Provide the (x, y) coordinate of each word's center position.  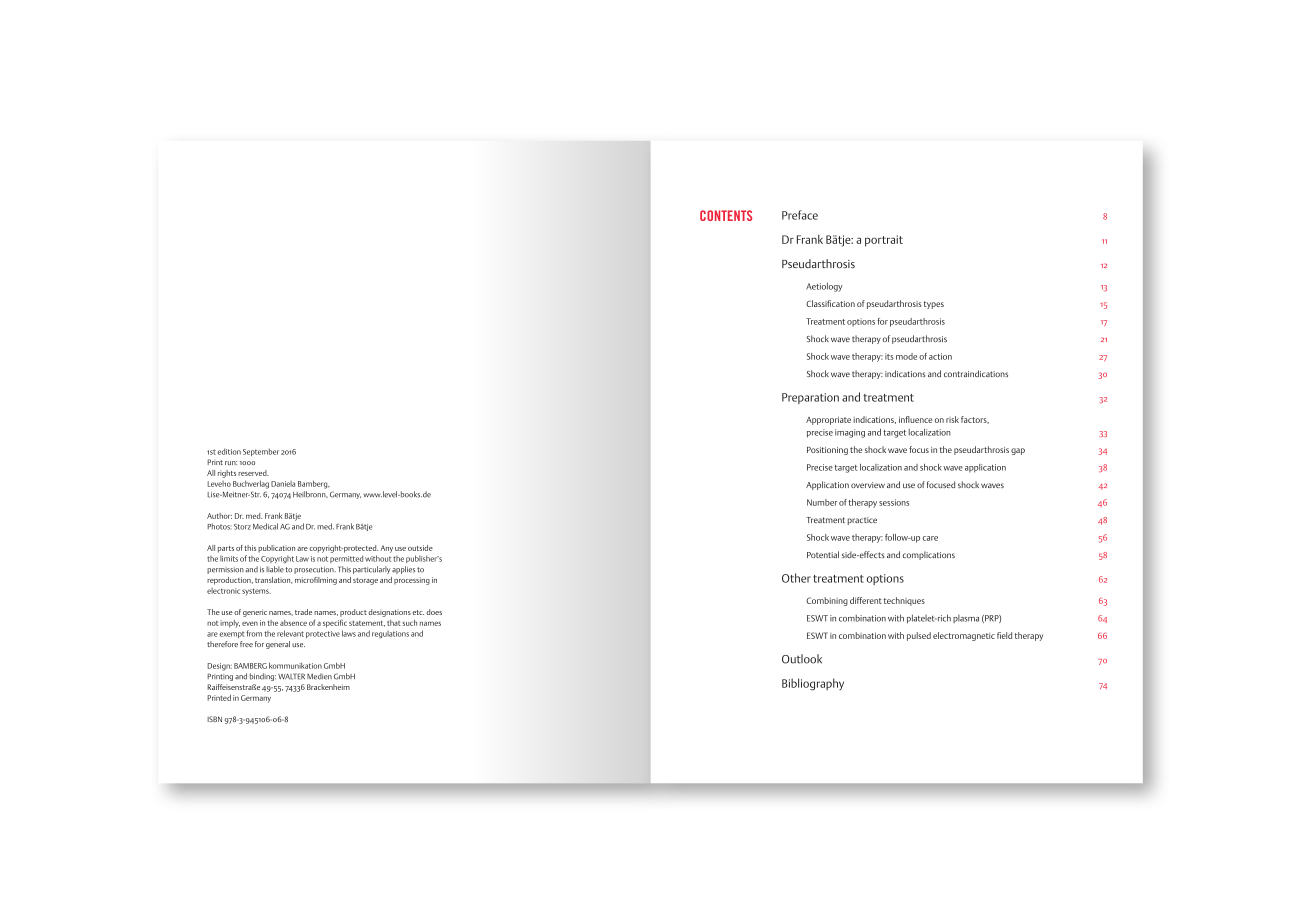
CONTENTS (726, 215)
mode (906, 356)
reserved (253, 473)
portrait (884, 241)
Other (796, 578)
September (261, 452)
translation (274, 580)
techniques (904, 601)
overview (868, 485)
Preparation (810, 398)
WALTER (291, 676)
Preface (800, 215)
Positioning (827, 451)
